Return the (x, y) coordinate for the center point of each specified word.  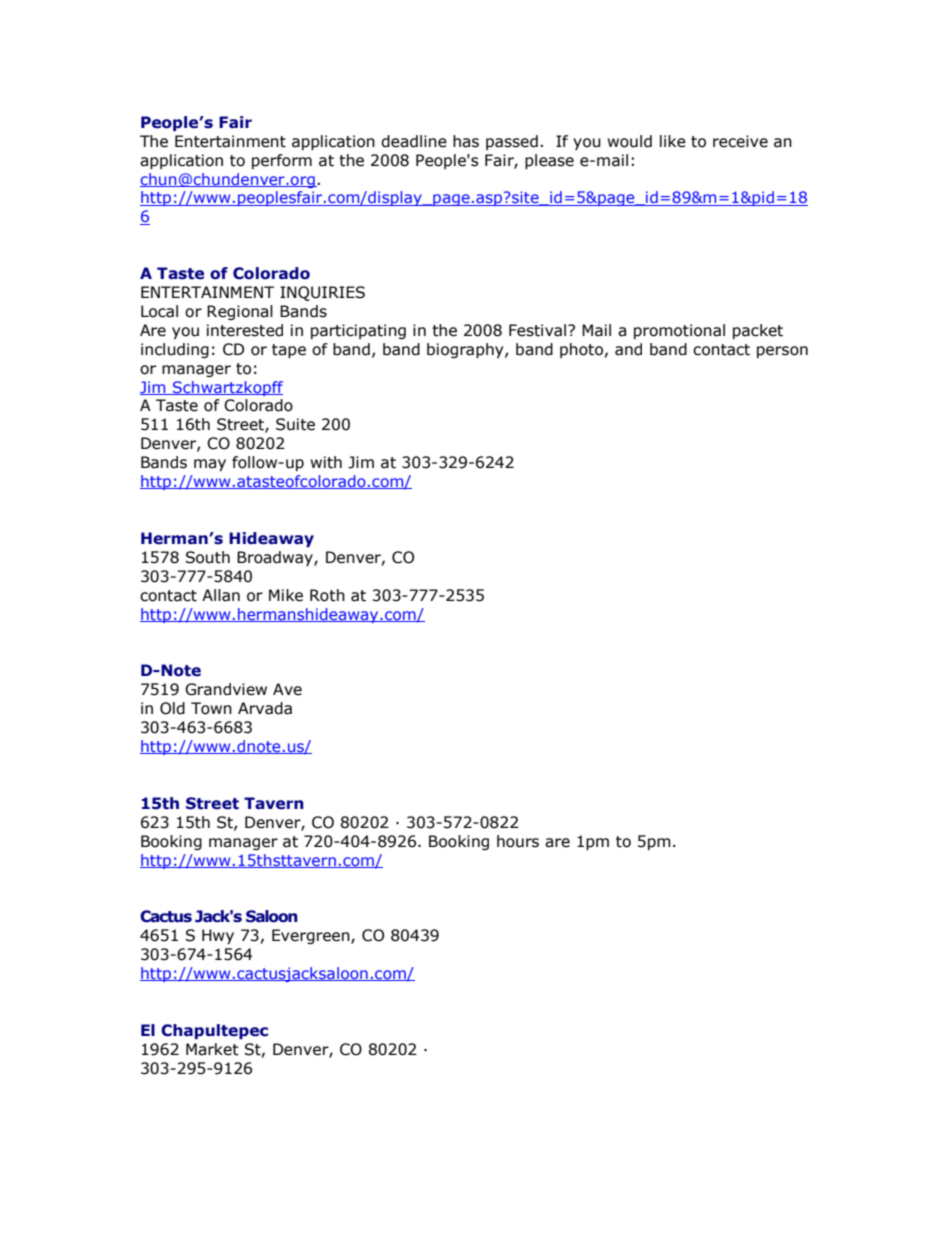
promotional (679, 331)
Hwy (218, 936)
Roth (327, 595)
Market (212, 1049)
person (782, 352)
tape (289, 351)
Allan (221, 595)
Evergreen (312, 936)
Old (172, 708)
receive (740, 141)
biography (466, 350)
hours (518, 841)
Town (211, 708)
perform (282, 161)
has (466, 141)
